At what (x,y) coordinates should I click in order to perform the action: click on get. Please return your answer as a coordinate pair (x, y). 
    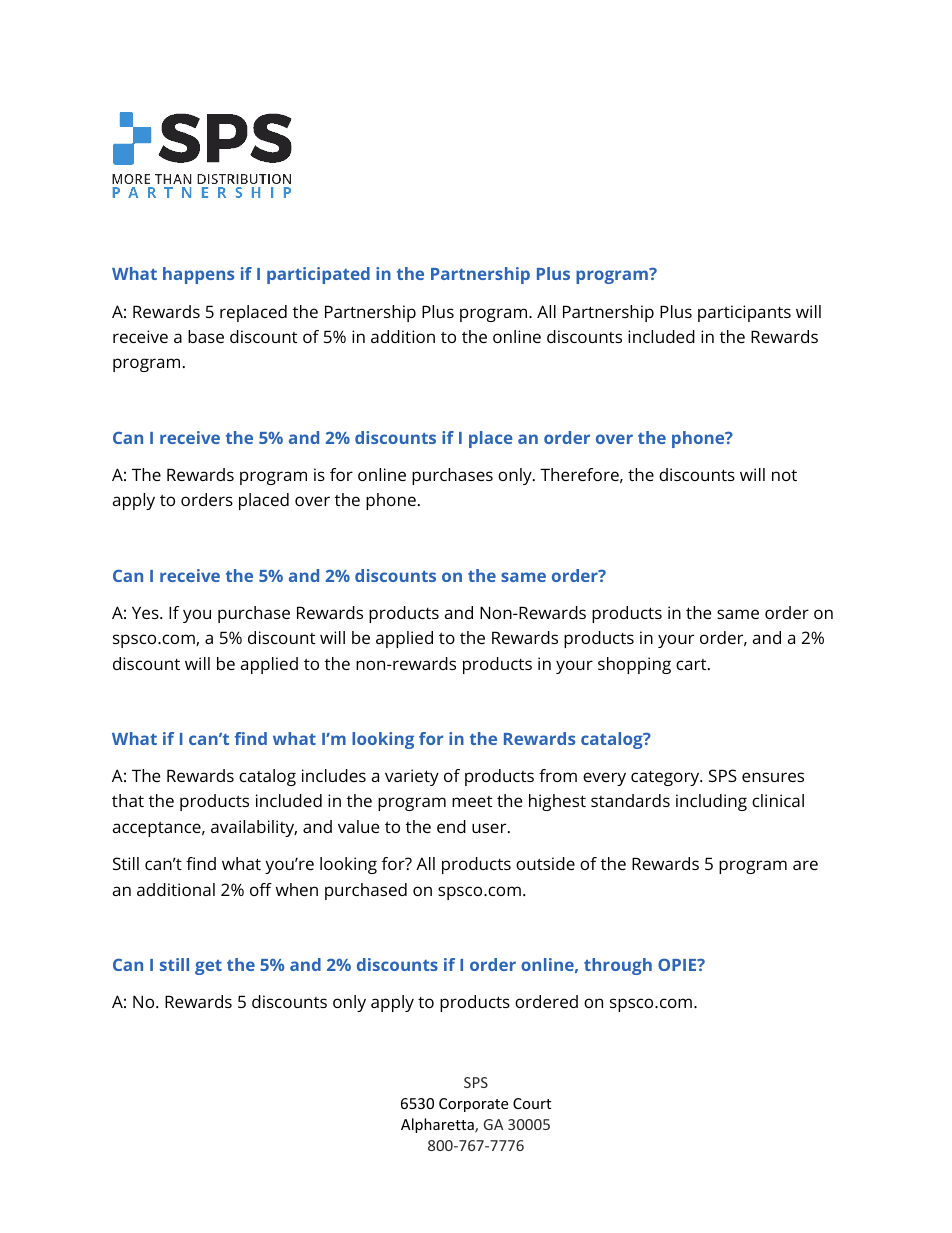
    Looking at the image, I should click on (208, 967).
